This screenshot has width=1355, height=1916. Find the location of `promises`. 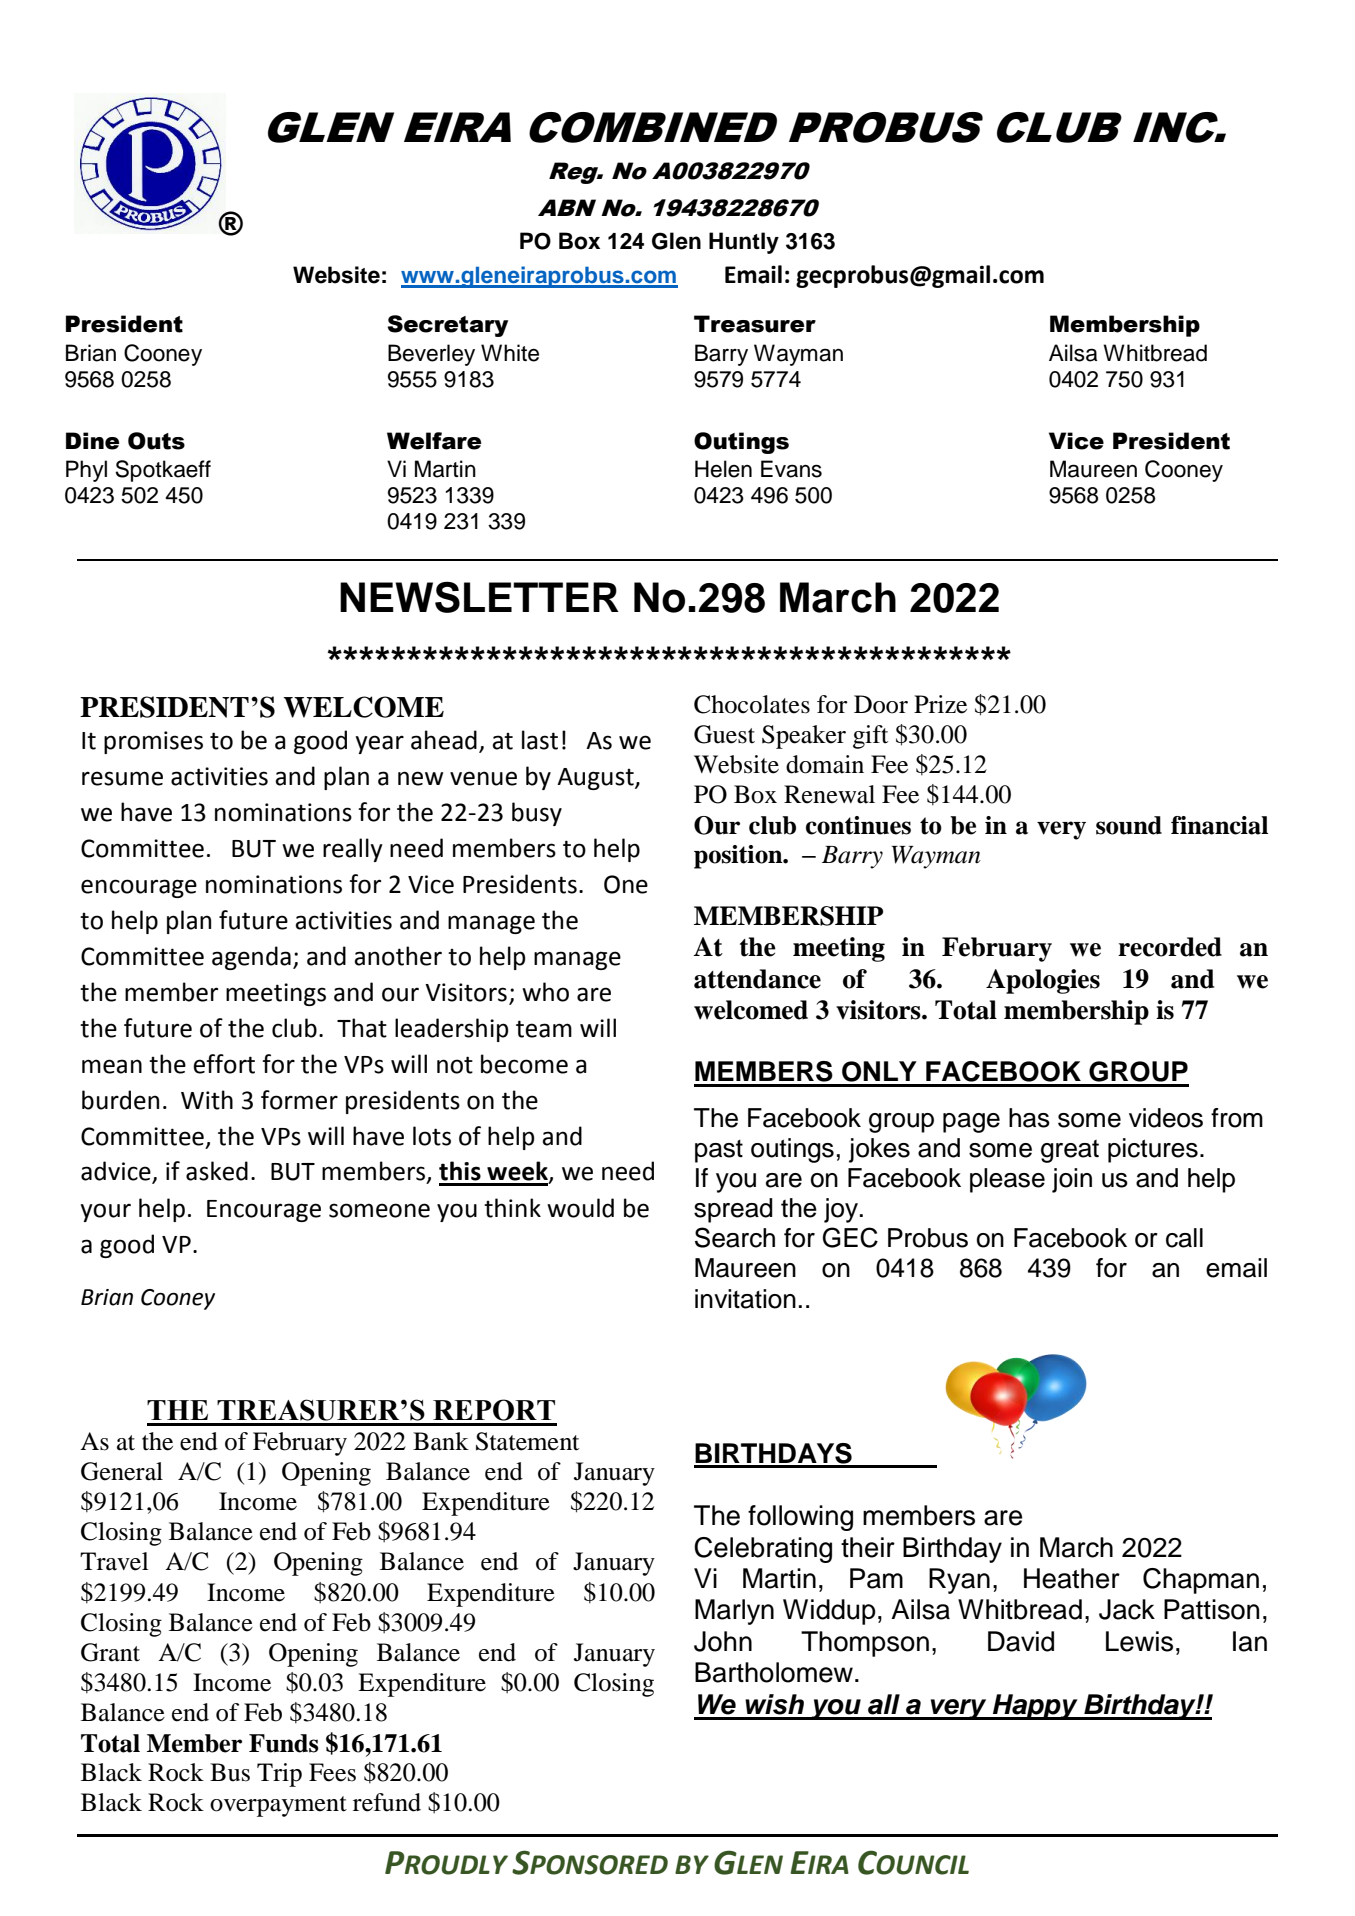

promises is located at coordinates (153, 742).
